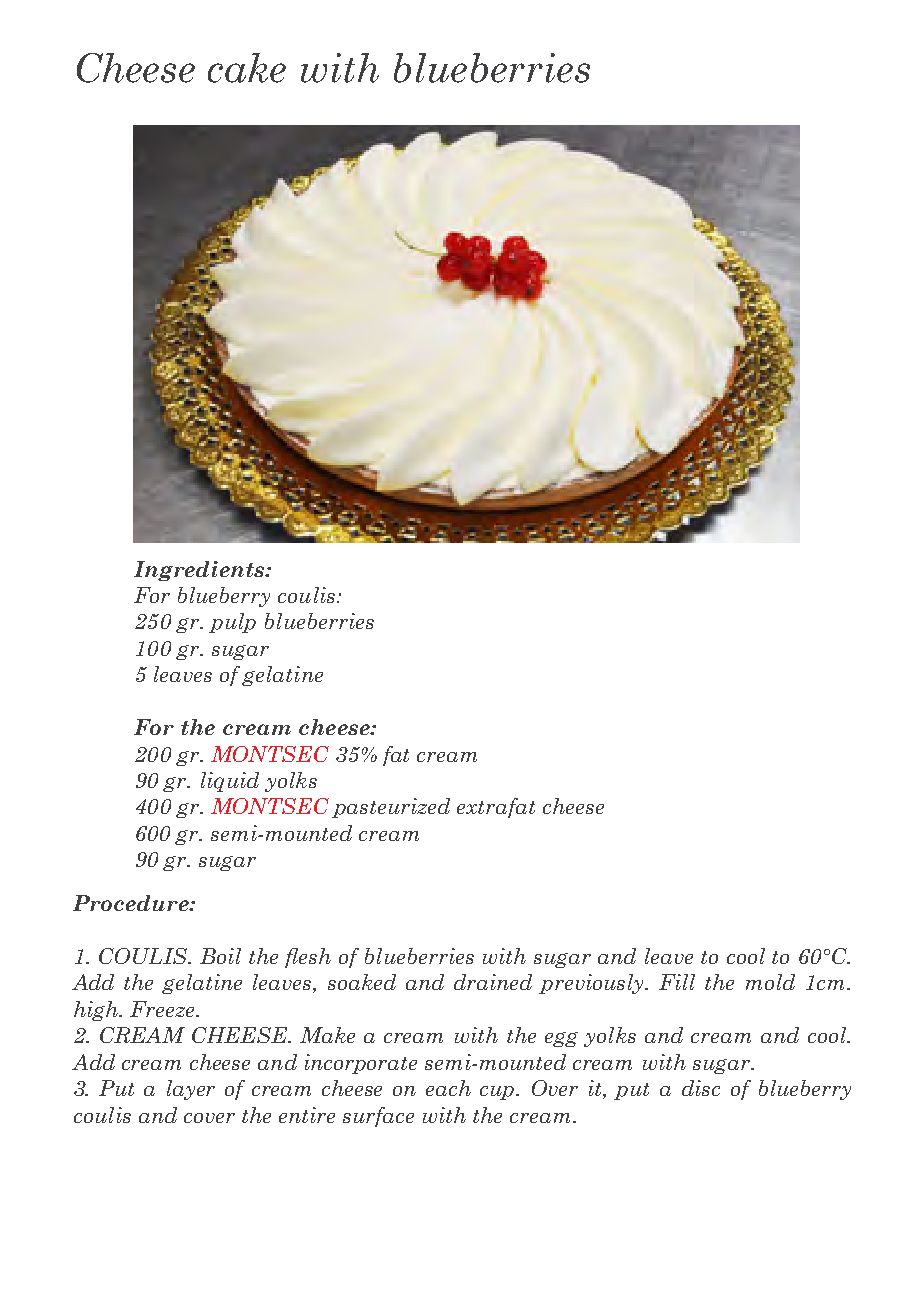  What do you see at coordinates (200, 571) in the screenshot?
I see `Ingredients` at bounding box center [200, 571].
